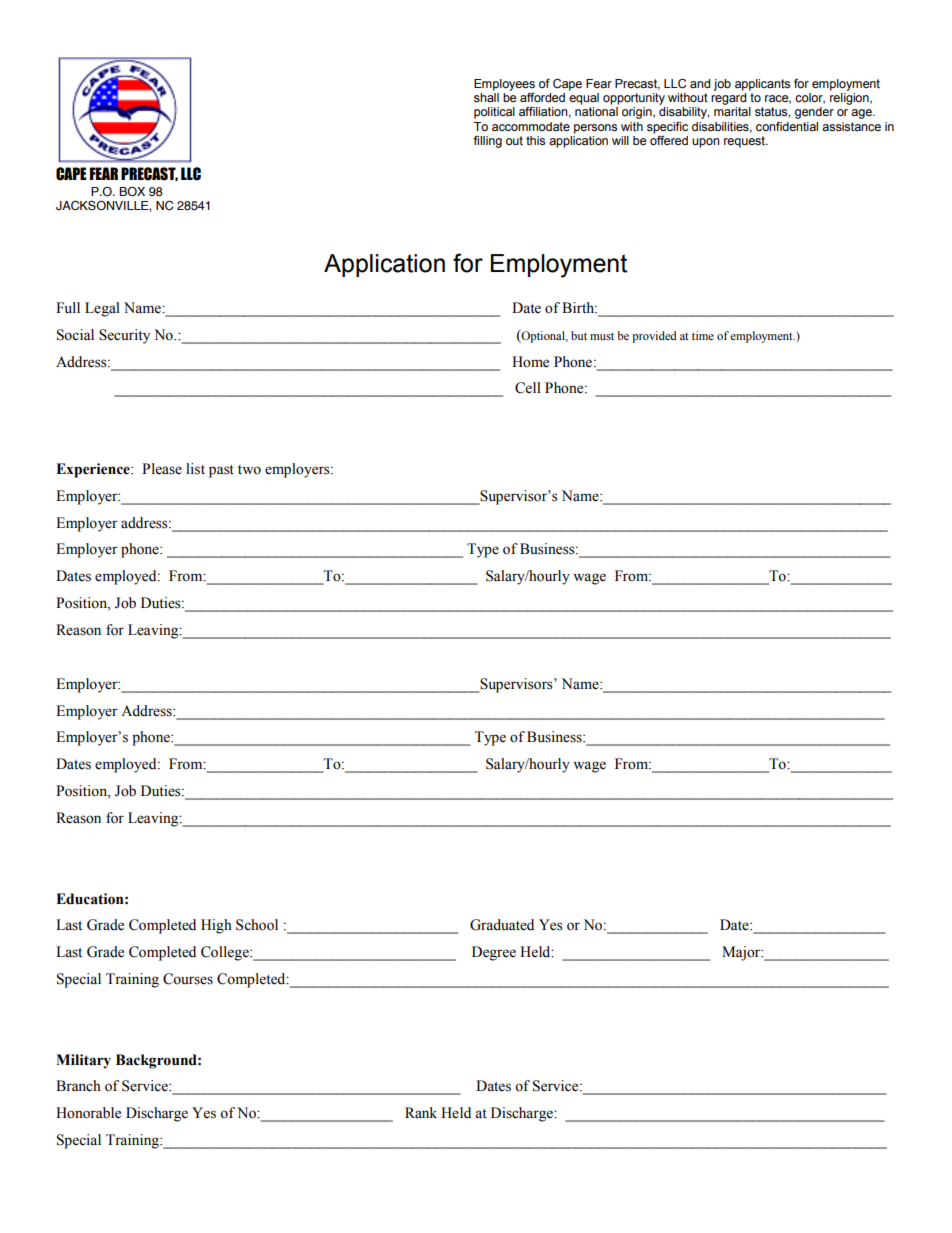 The image size is (952, 1233). I want to click on Please, so click(162, 469).
